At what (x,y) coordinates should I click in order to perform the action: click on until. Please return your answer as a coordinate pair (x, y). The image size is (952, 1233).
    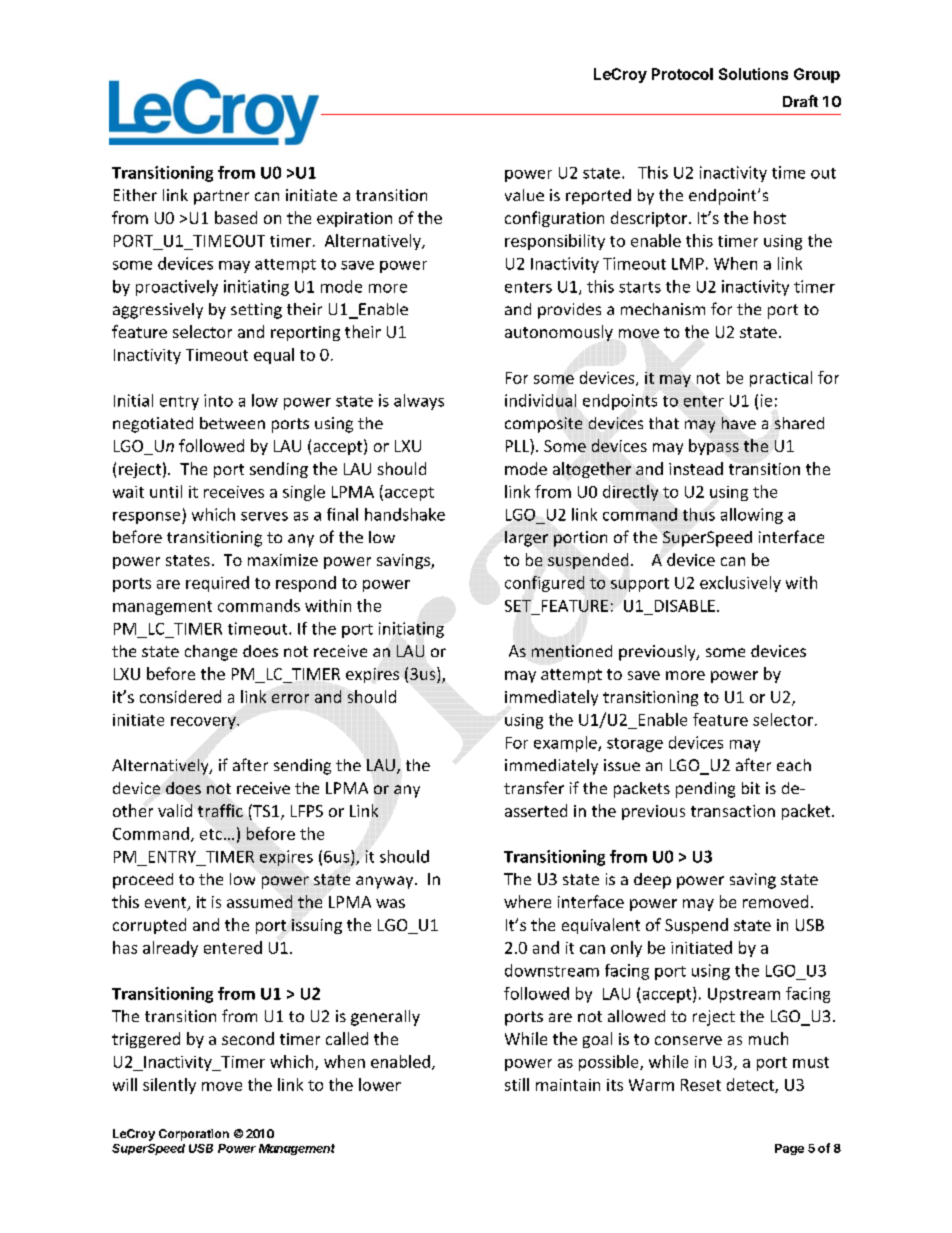
    Looking at the image, I should click on (166, 491).
